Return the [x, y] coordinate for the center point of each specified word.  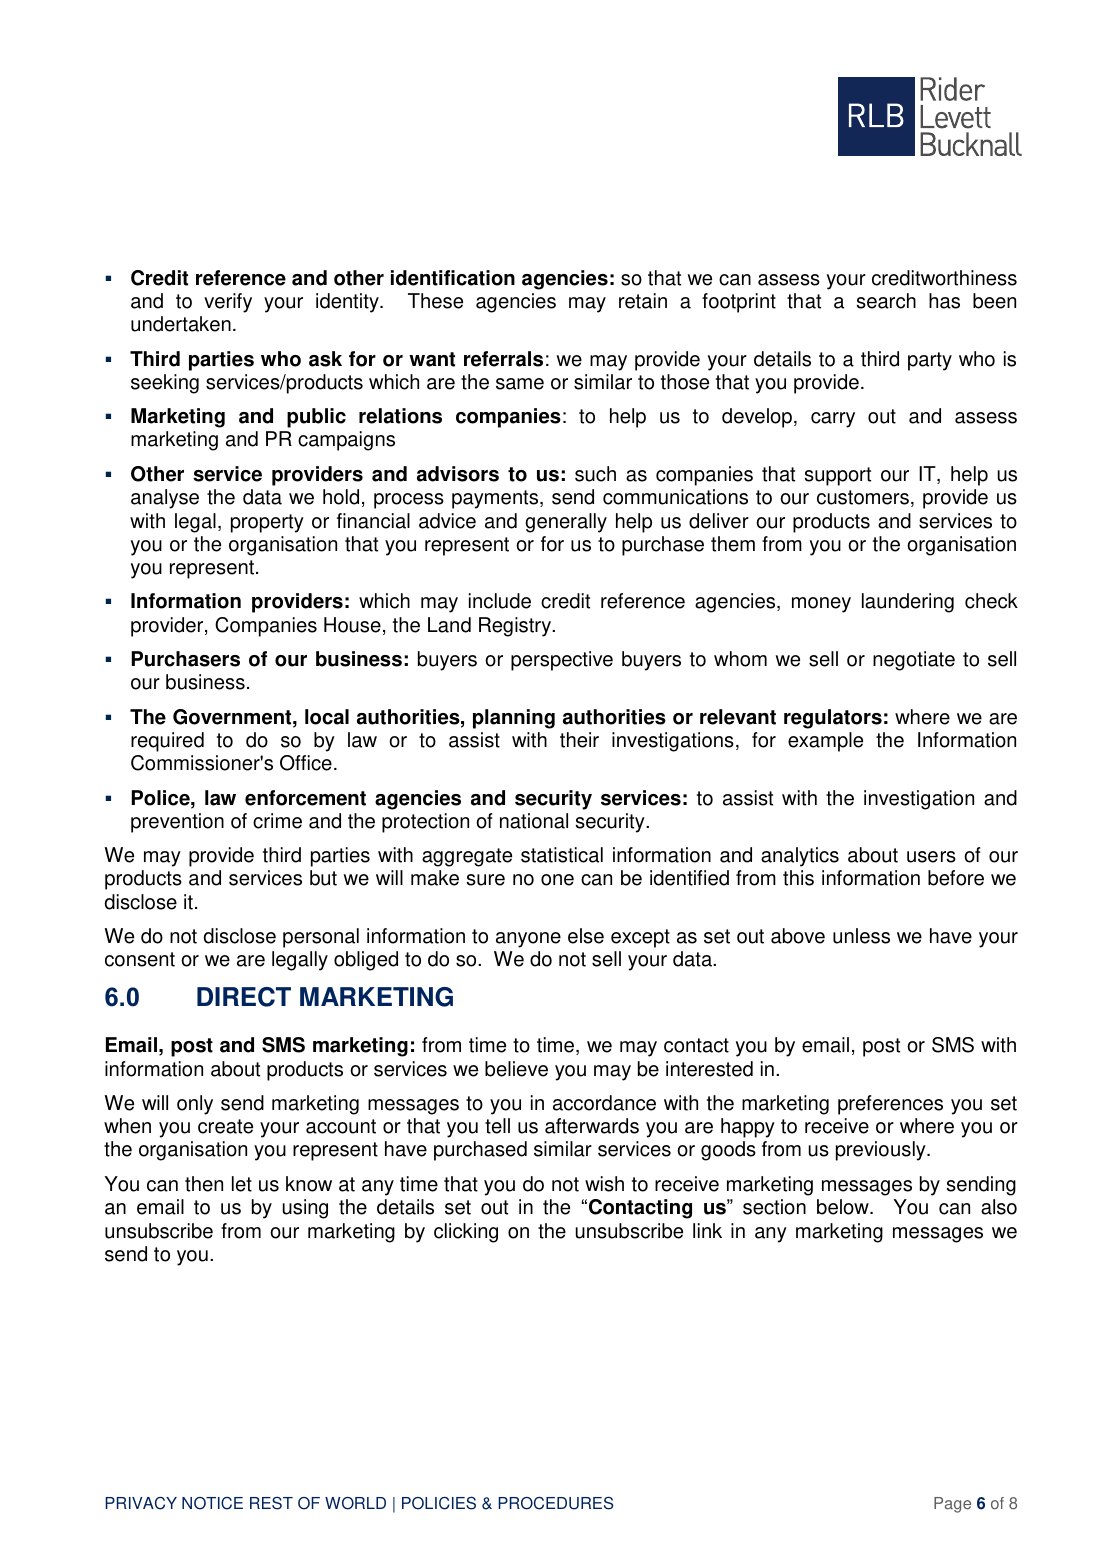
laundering [908, 603]
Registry [516, 627]
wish [604, 1184]
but [323, 878]
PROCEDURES [556, 1503]
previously [882, 1151]
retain [643, 301]
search [886, 301]
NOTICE [212, 1503]
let [242, 1184]
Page [952, 1505]
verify [228, 303]
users [931, 857]
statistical [562, 855]
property [267, 523]
